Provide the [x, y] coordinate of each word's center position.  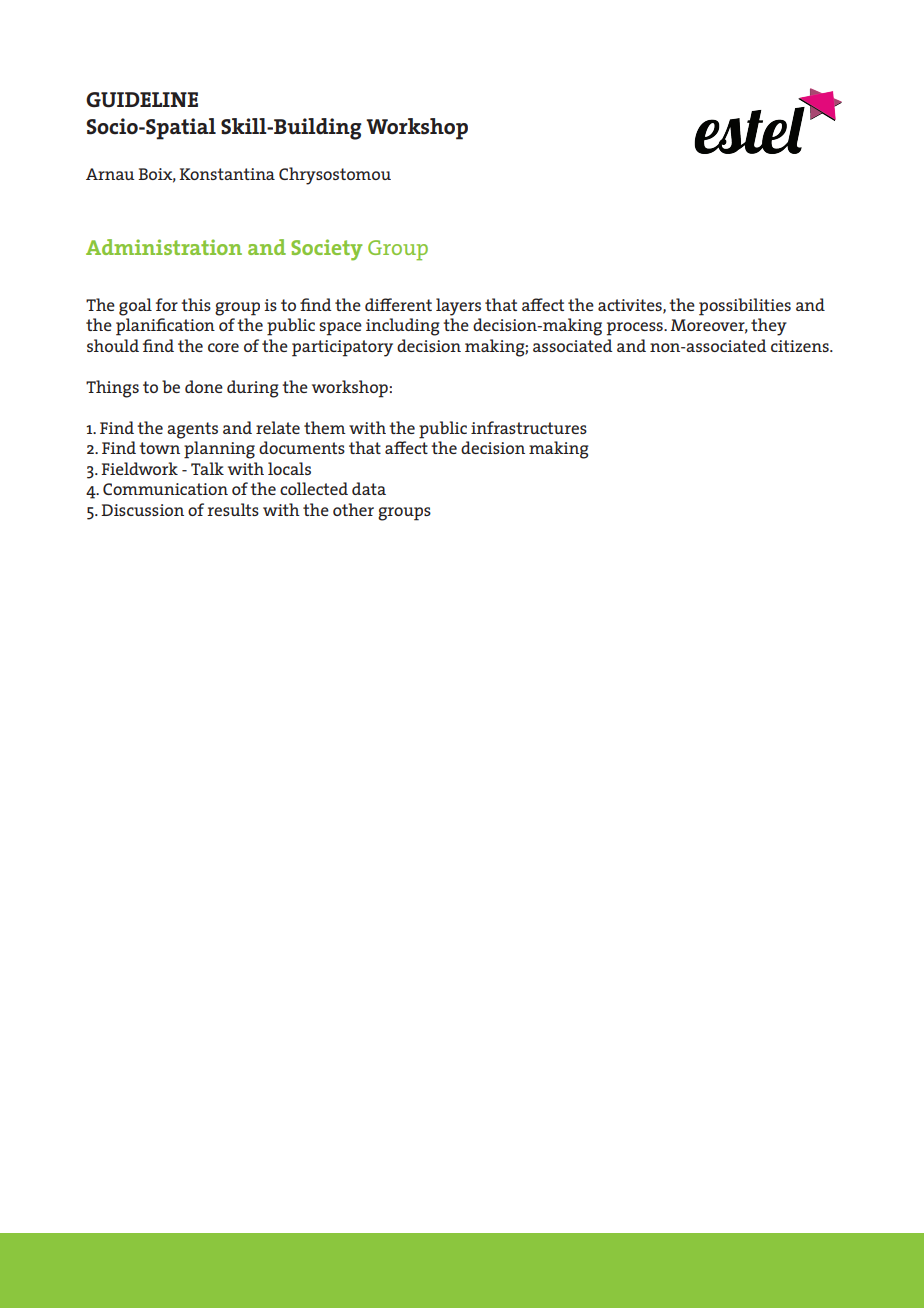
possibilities [745, 307]
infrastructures [529, 427]
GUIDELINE [142, 100]
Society [327, 250]
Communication [165, 489]
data [369, 488]
